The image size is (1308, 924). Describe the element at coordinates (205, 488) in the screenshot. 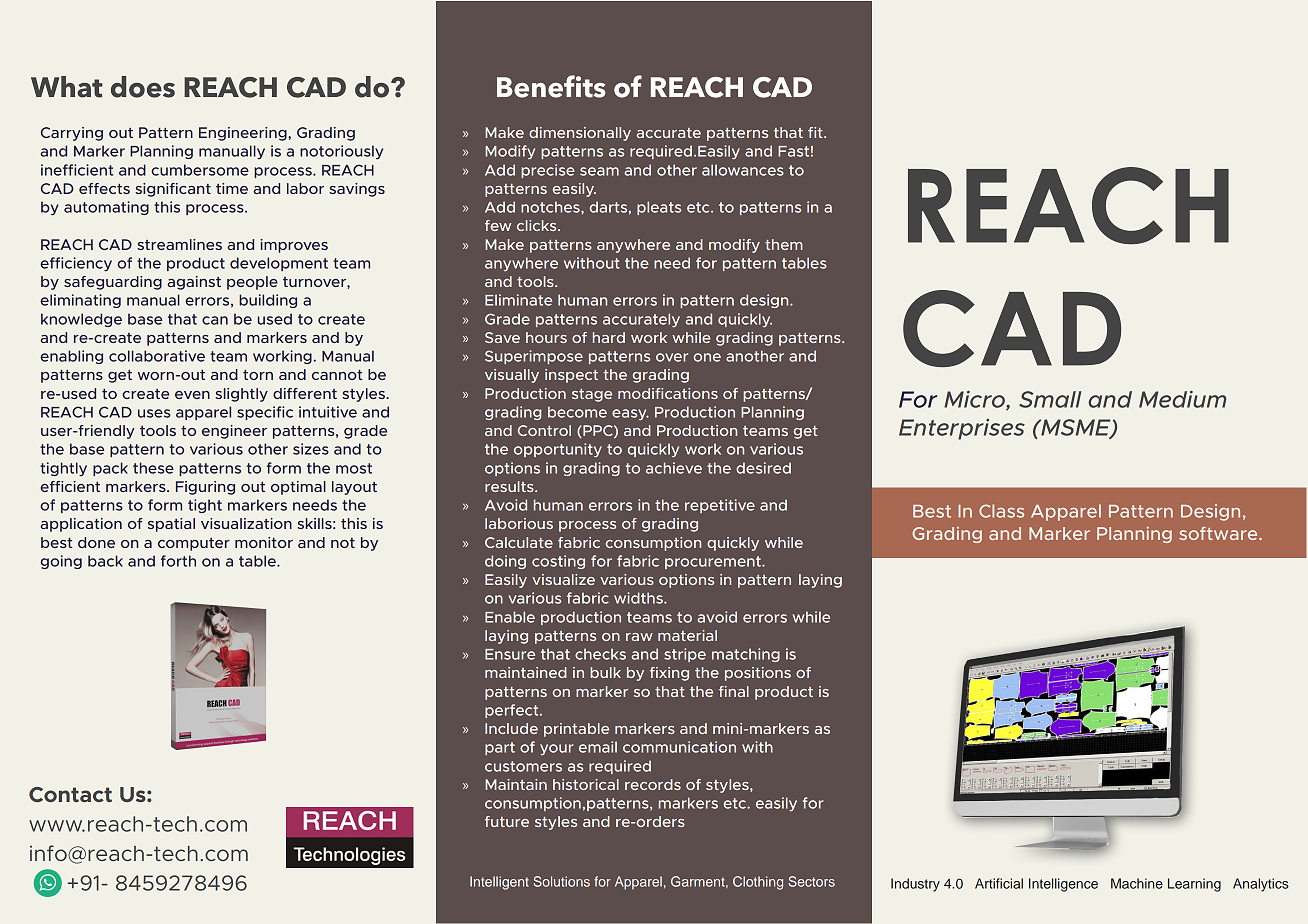

I see `Figuring` at that location.
